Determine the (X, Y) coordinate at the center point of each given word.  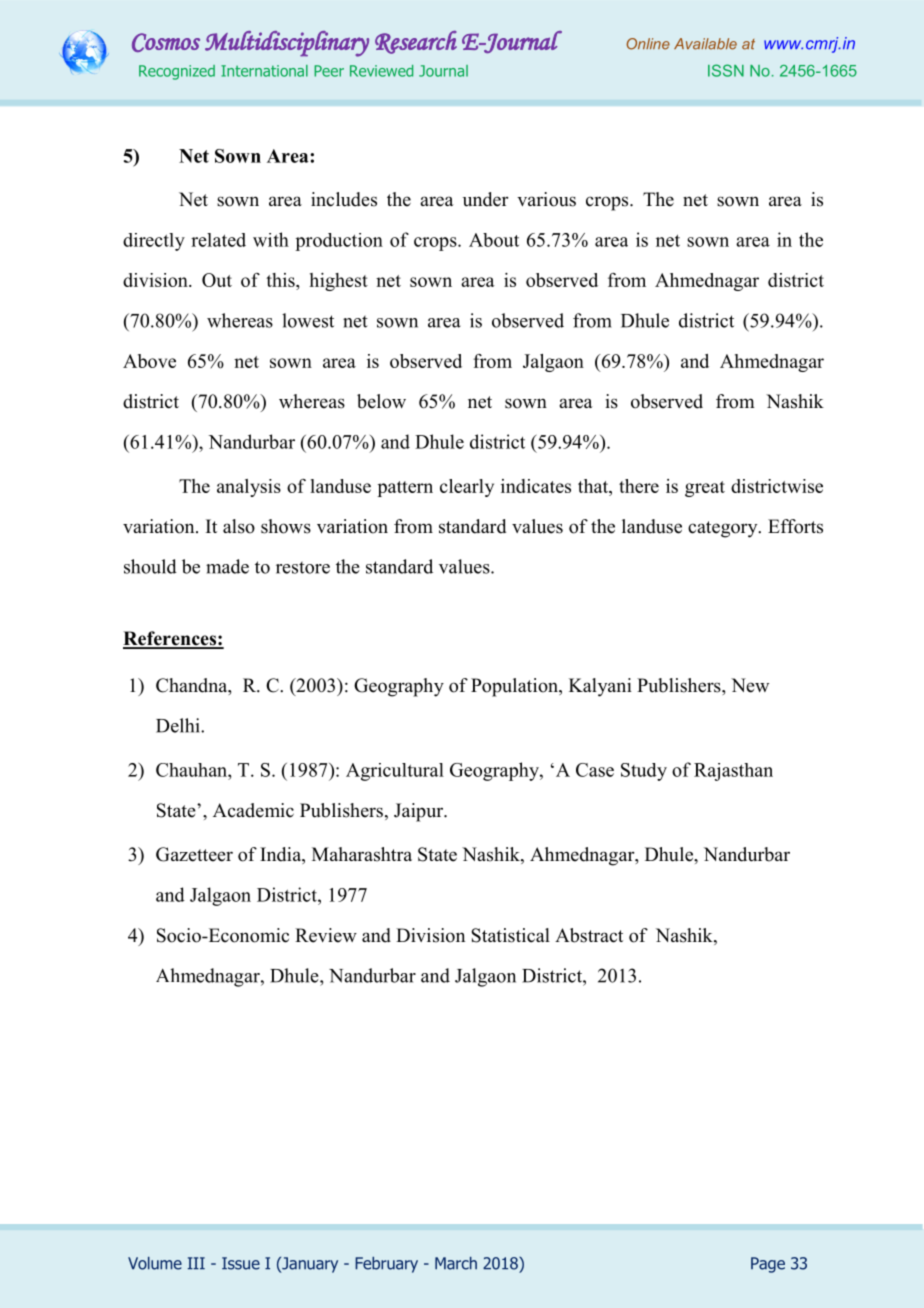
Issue (241, 1263)
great (705, 489)
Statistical (510, 935)
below (381, 401)
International (264, 71)
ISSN (726, 70)
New (750, 685)
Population (515, 687)
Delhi (179, 725)
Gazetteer (194, 854)
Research (416, 42)
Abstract (589, 935)
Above (149, 361)
